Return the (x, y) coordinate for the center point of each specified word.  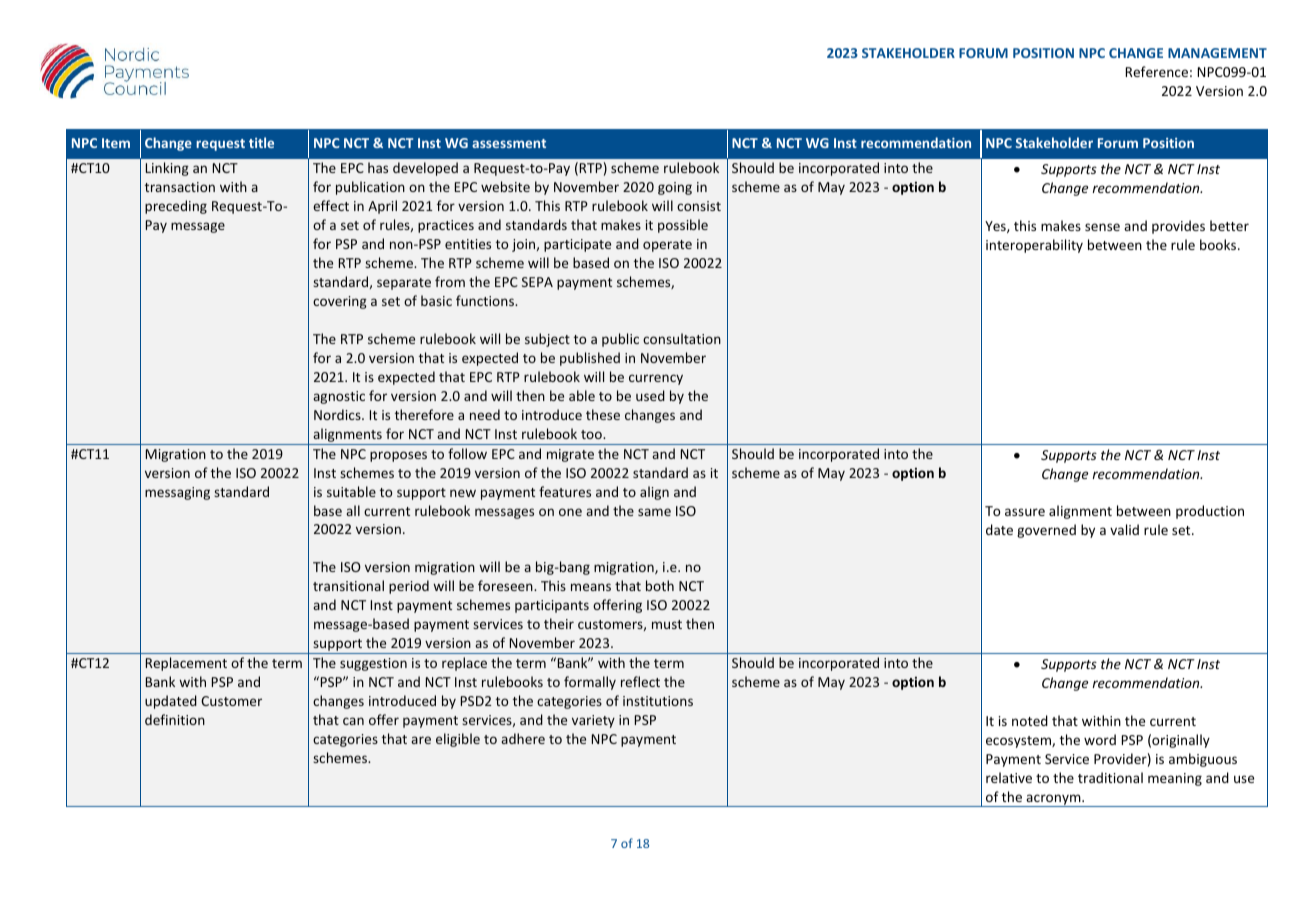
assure (1025, 512)
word (1100, 739)
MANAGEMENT (1217, 53)
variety (593, 721)
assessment (509, 143)
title (261, 142)
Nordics (338, 414)
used (650, 395)
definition (175, 719)
